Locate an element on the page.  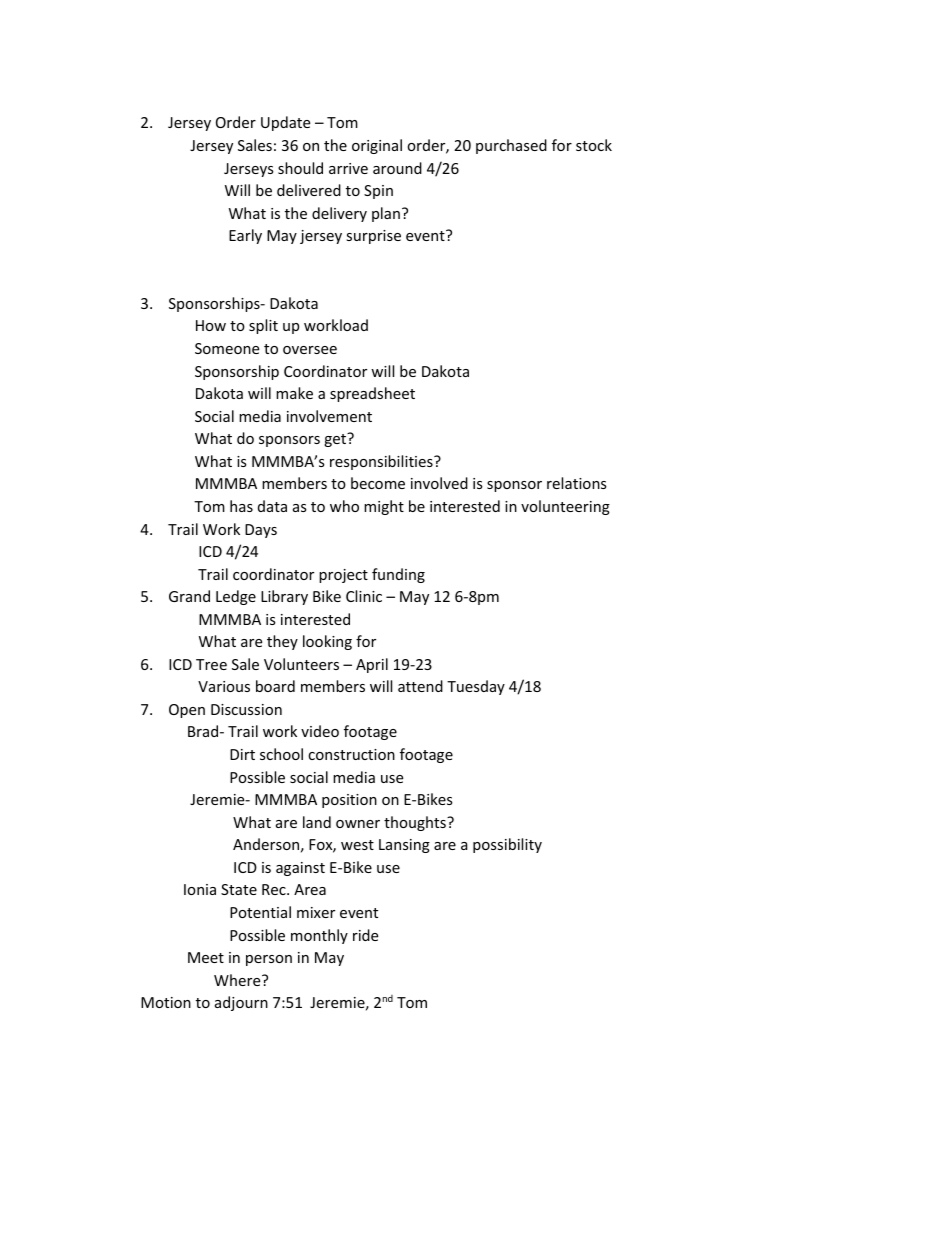
Update is located at coordinates (285, 123).
